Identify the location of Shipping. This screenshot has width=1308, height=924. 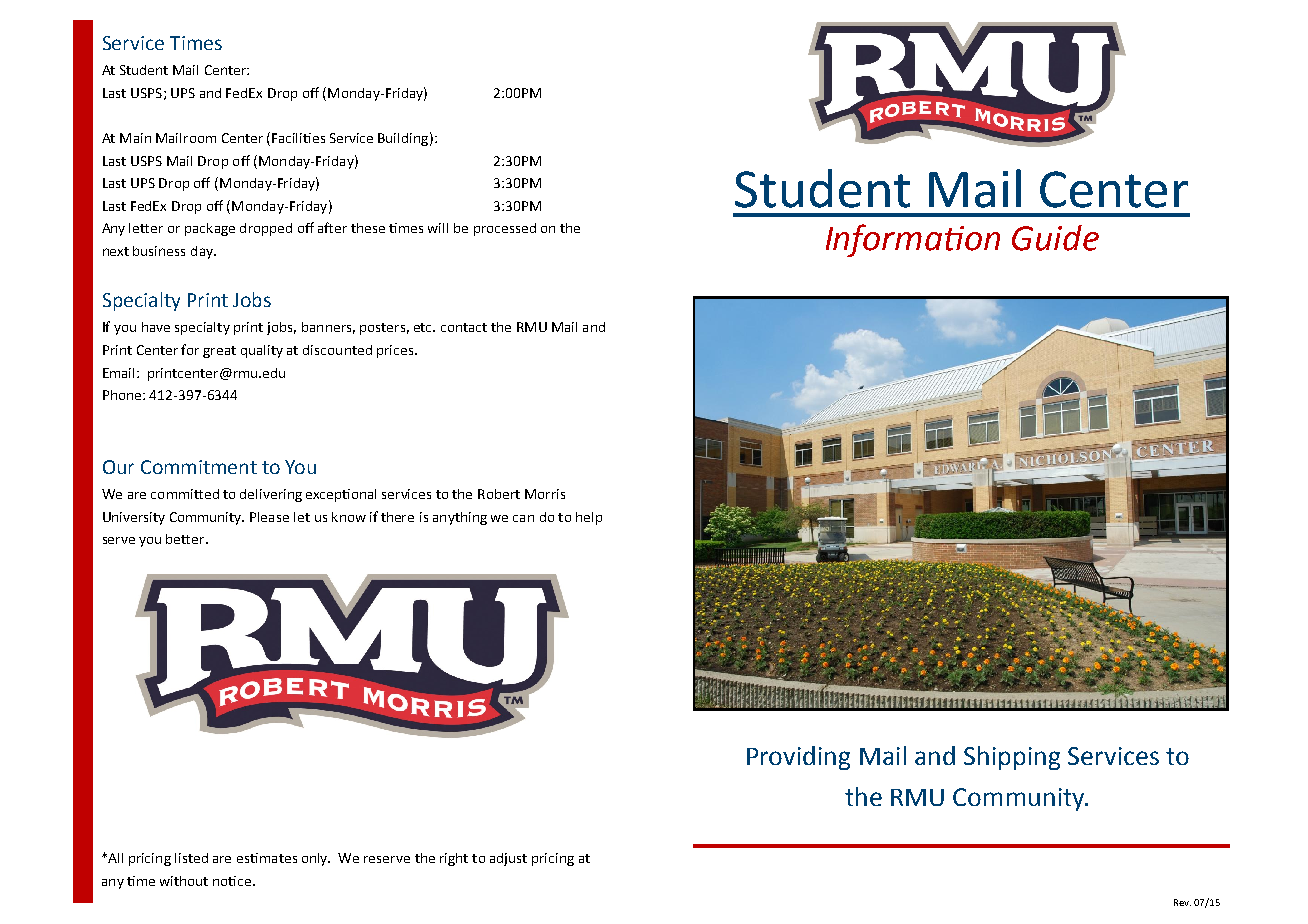
(1012, 758).
